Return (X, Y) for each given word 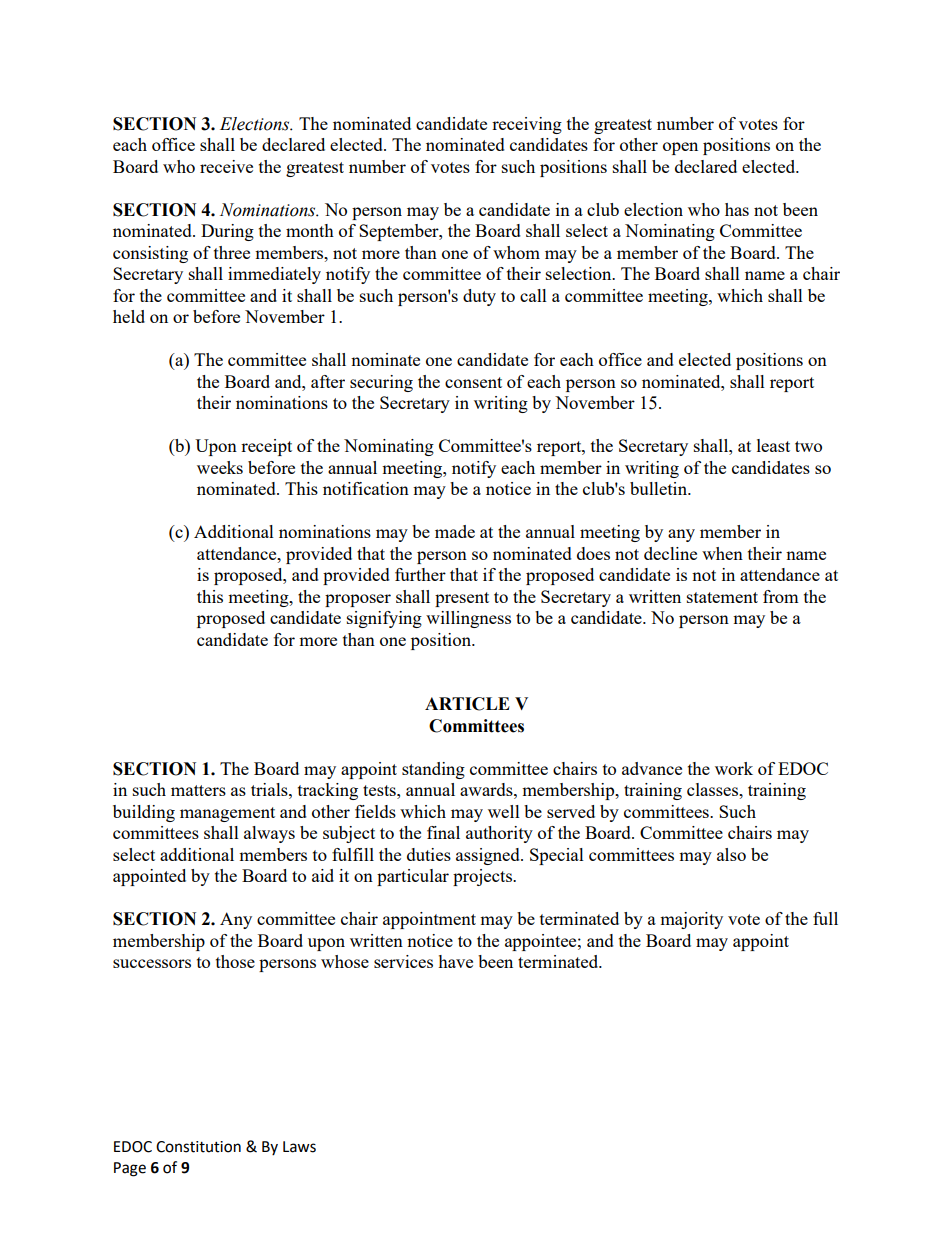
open (680, 148)
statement (722, 597)
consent (473, 382)
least (773, 445)
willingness (468, 619)
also (731, 854)
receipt (266, 447)
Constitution (198, 1147)
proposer (358, 600)
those (235, 961)
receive (226, 166)
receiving (527, 125)
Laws (299, 1147)
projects (483, 877)
